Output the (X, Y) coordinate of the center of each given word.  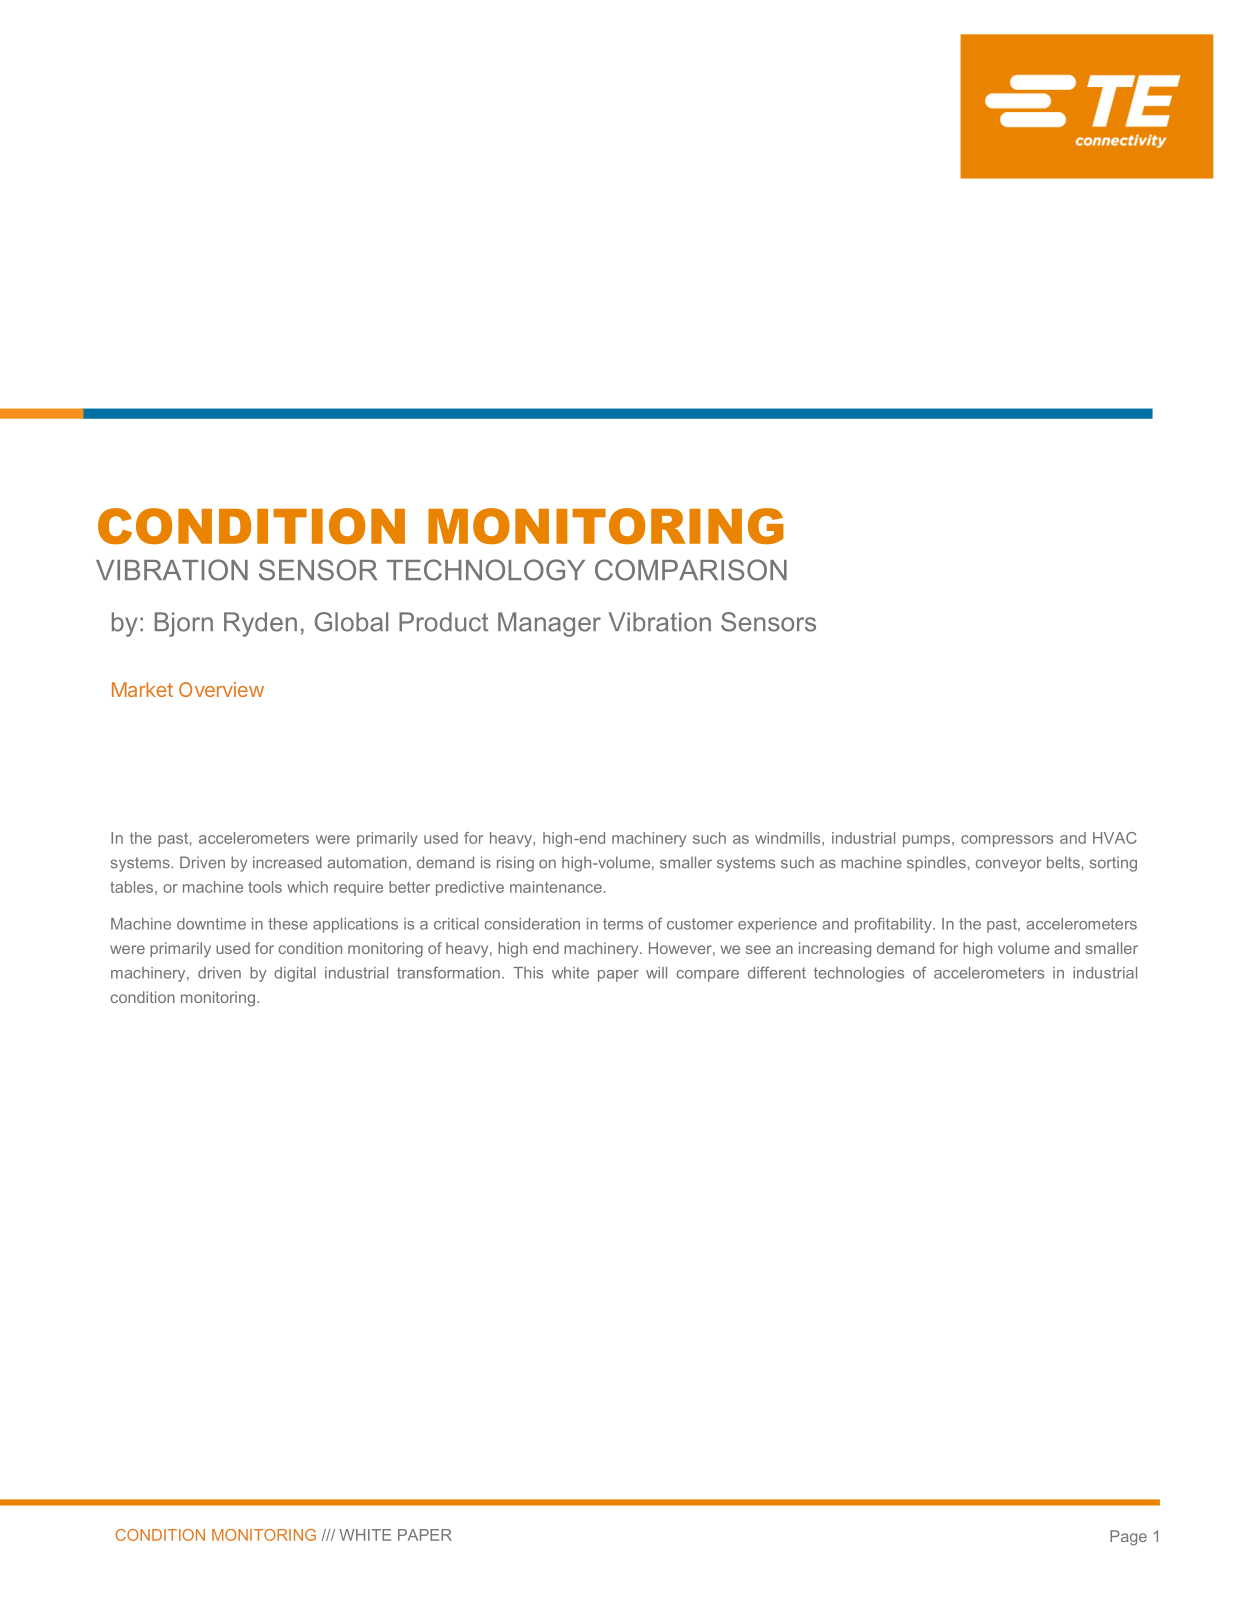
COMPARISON (691, 570)
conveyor (1009, 865)
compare (708, 976)
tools (265, 887)
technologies (859, 974)
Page (1128, 1538)
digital (295, 974)
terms (623, 924)
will (656, 973)
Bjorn (184, 624)
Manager (549, 624)
